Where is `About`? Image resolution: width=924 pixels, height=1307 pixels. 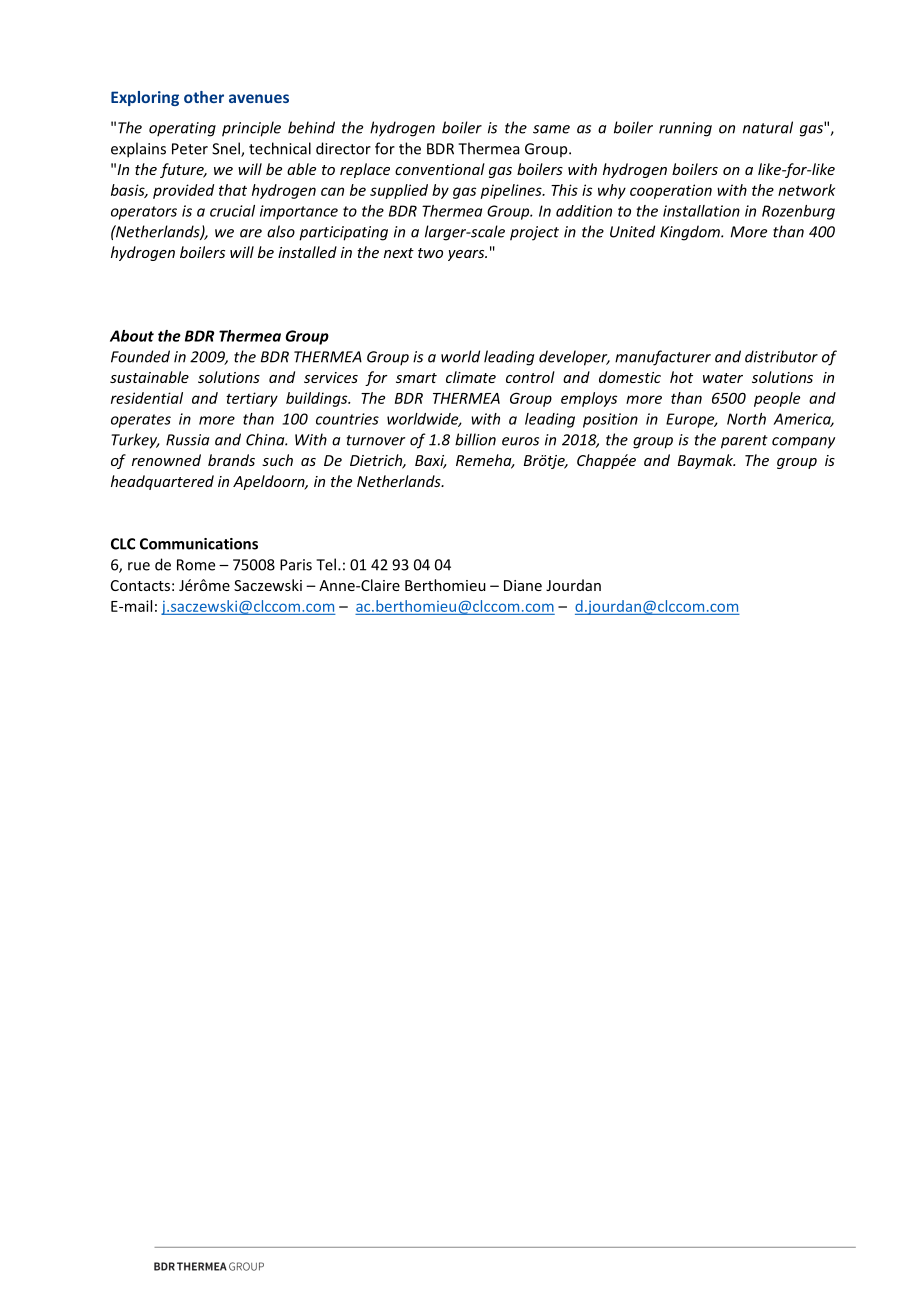
About is located at coordinates (132, 336).
